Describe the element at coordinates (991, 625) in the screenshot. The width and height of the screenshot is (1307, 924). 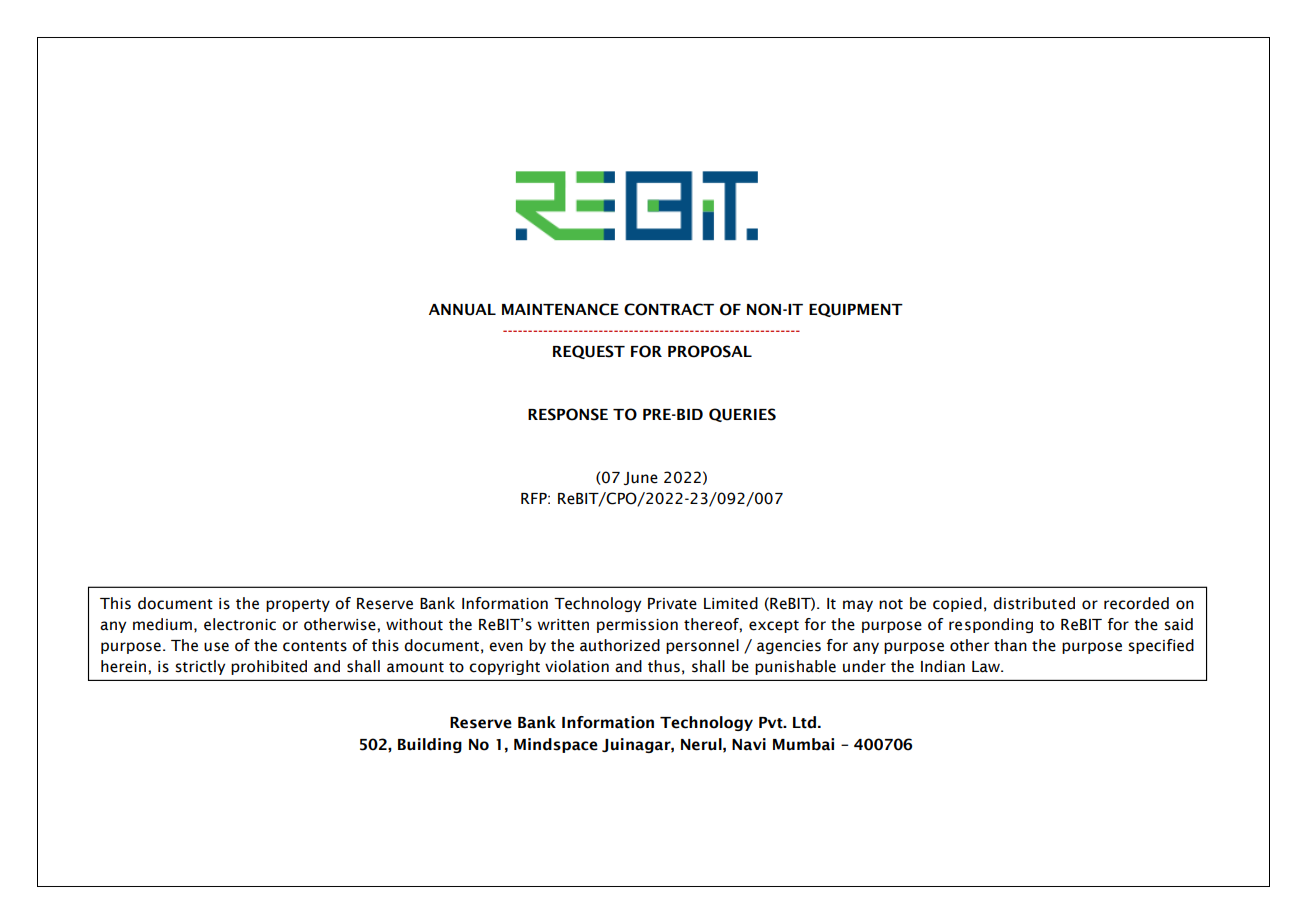
I see `responding` at that location.
